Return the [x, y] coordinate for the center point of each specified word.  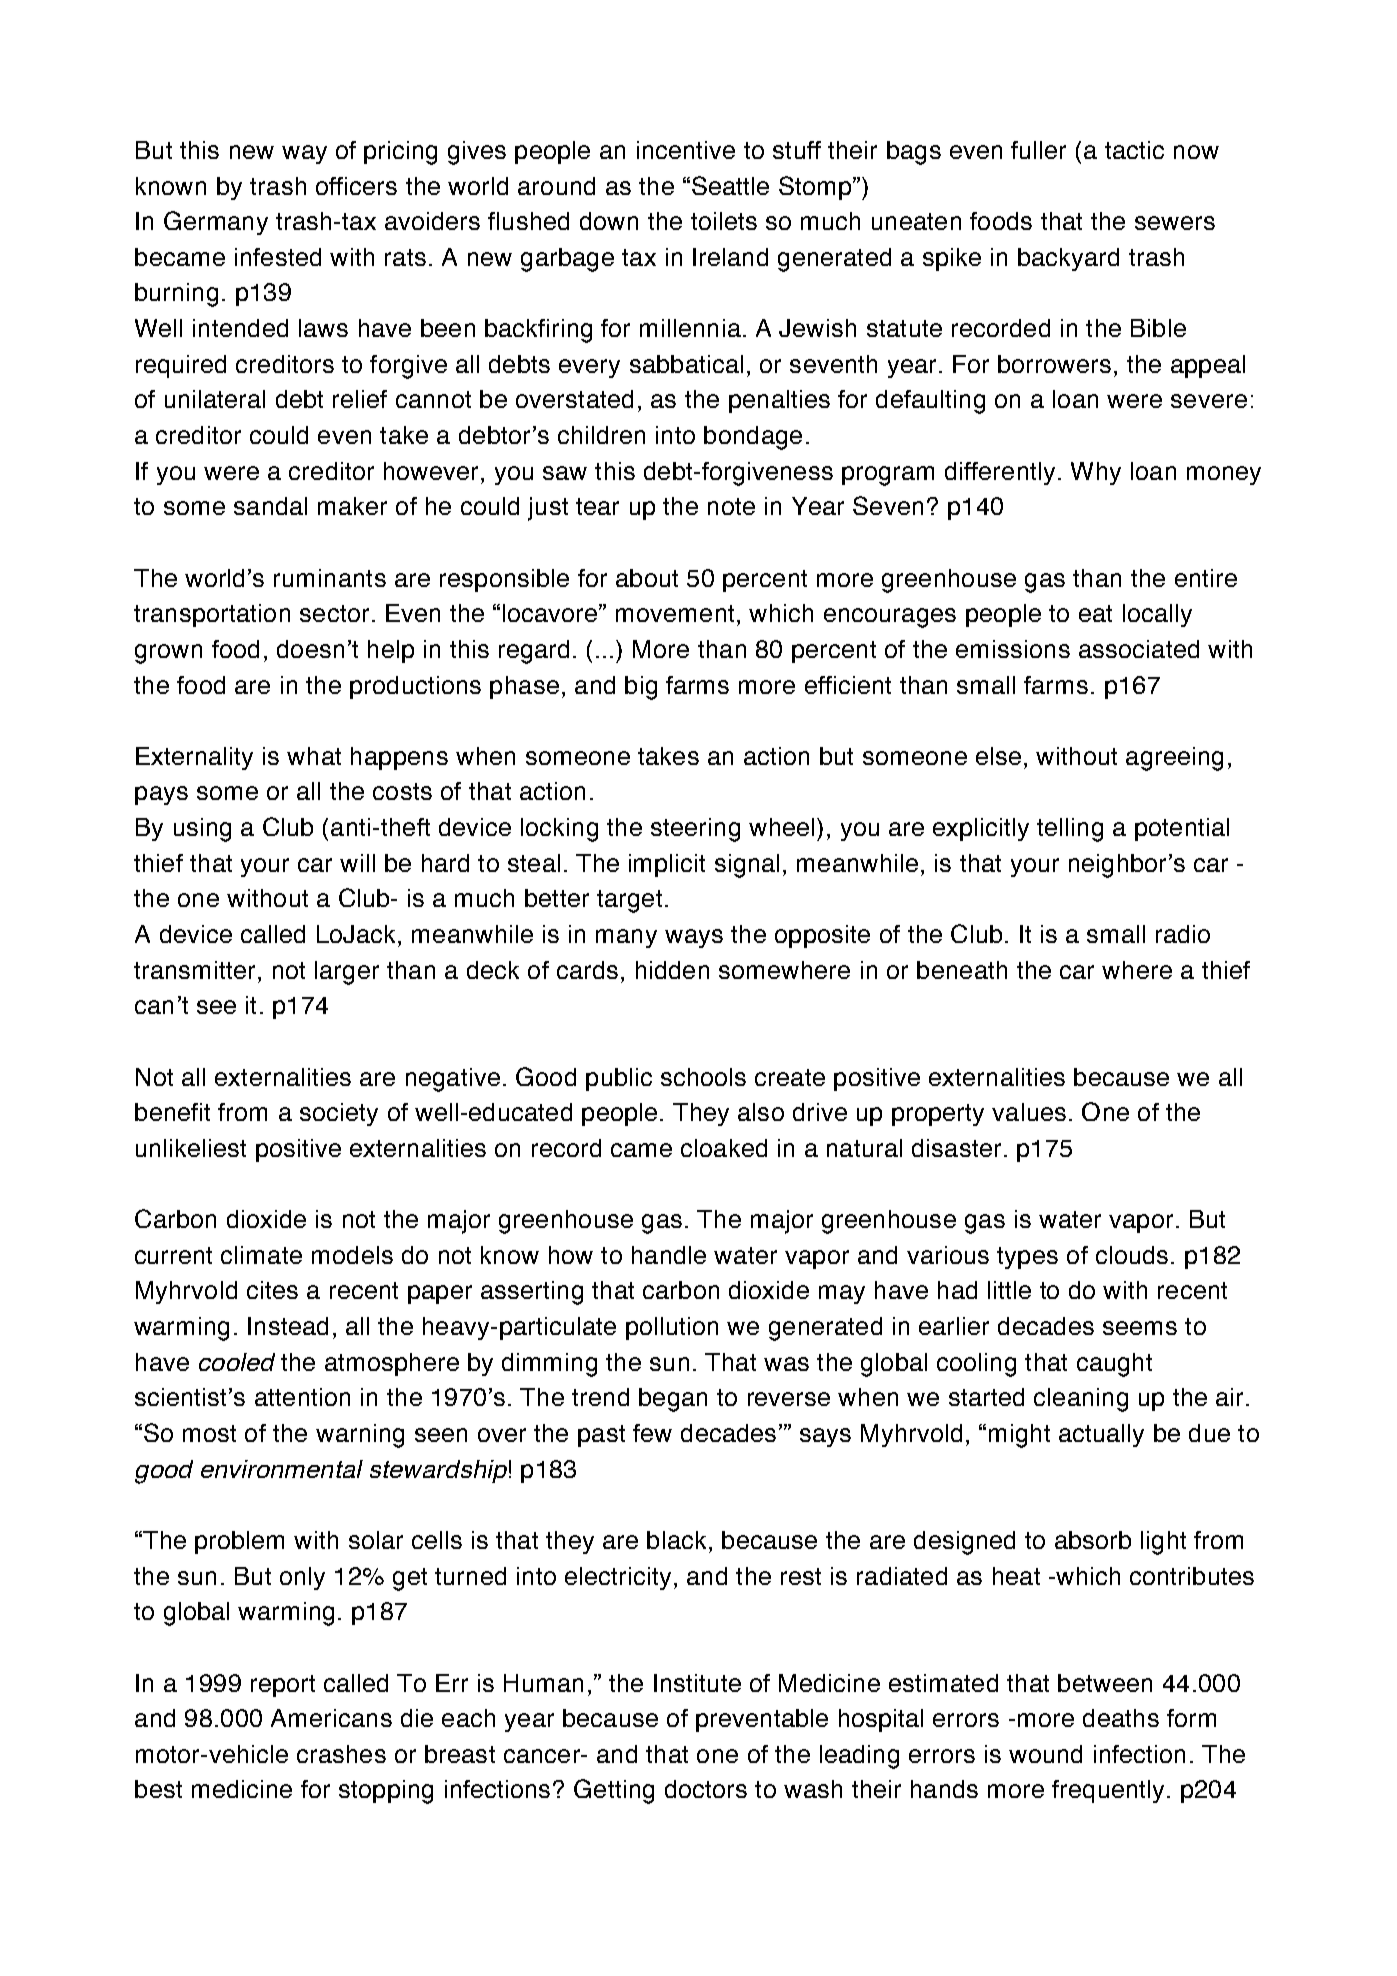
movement [675, 613]
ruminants [330, 578]
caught [1114, 1365]
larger [347, 973]
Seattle [730, 185]
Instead [288, 1326]
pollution [672, 1328]
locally [1157, 615]
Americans [331, 1718]
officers [356, 186]
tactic [1134, 150]
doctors [706, 1789]
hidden [672, 970]
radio [1183, 934]
